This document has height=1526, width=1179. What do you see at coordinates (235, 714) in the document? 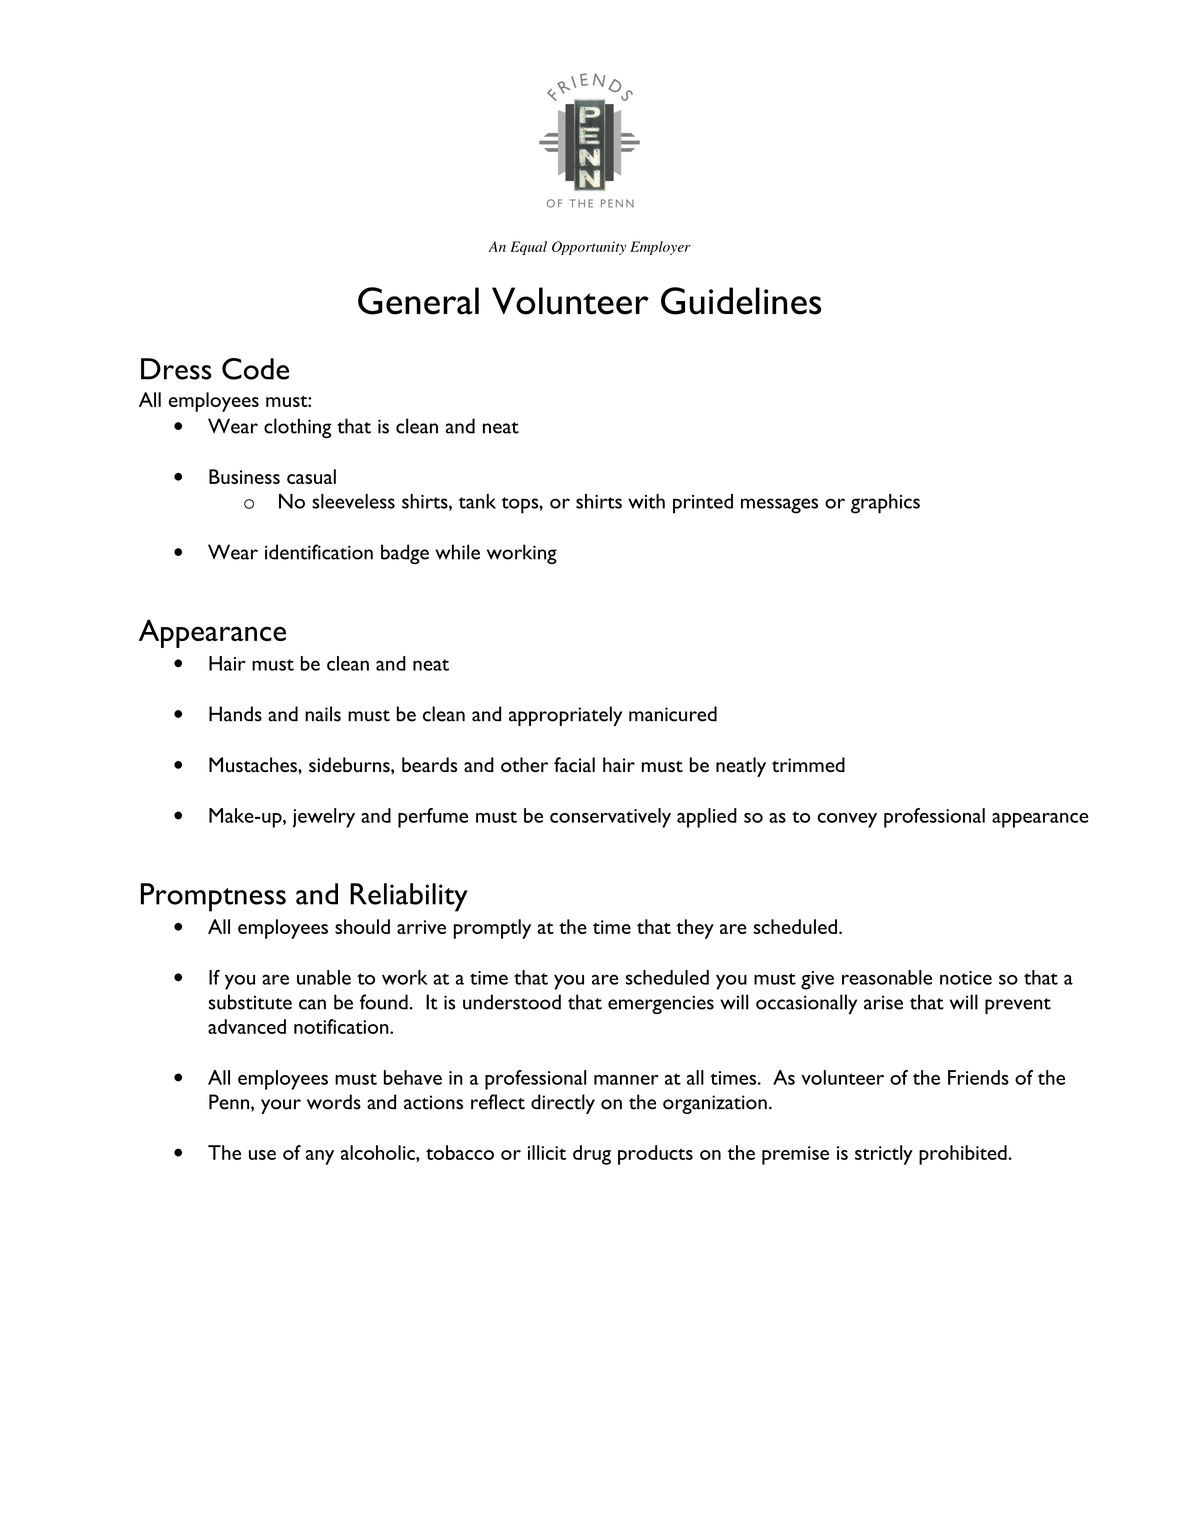
I see `Hands` at bounding box center [235, 714].
